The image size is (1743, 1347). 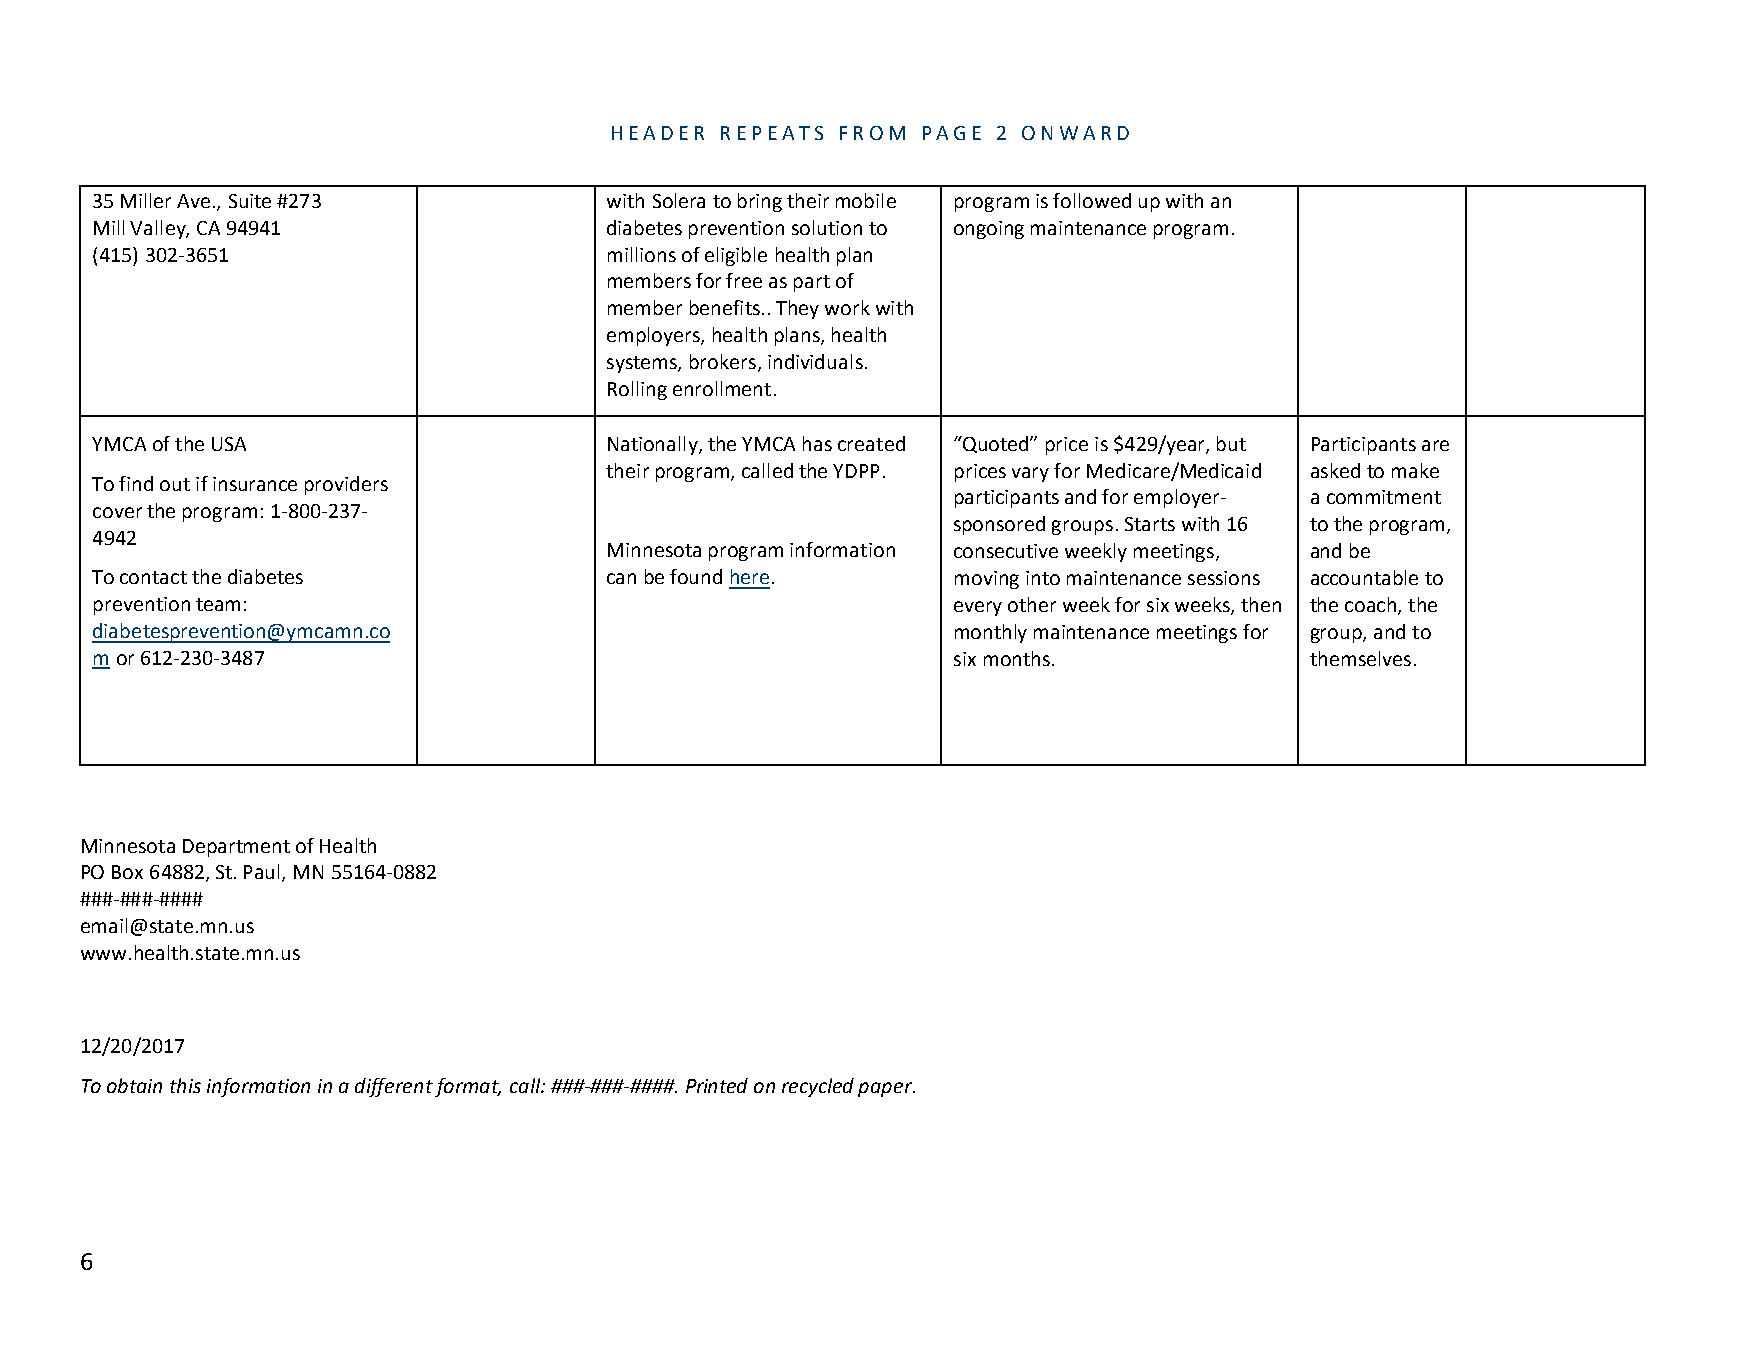 I want to click on Suite, so click(x=250, y=201).
